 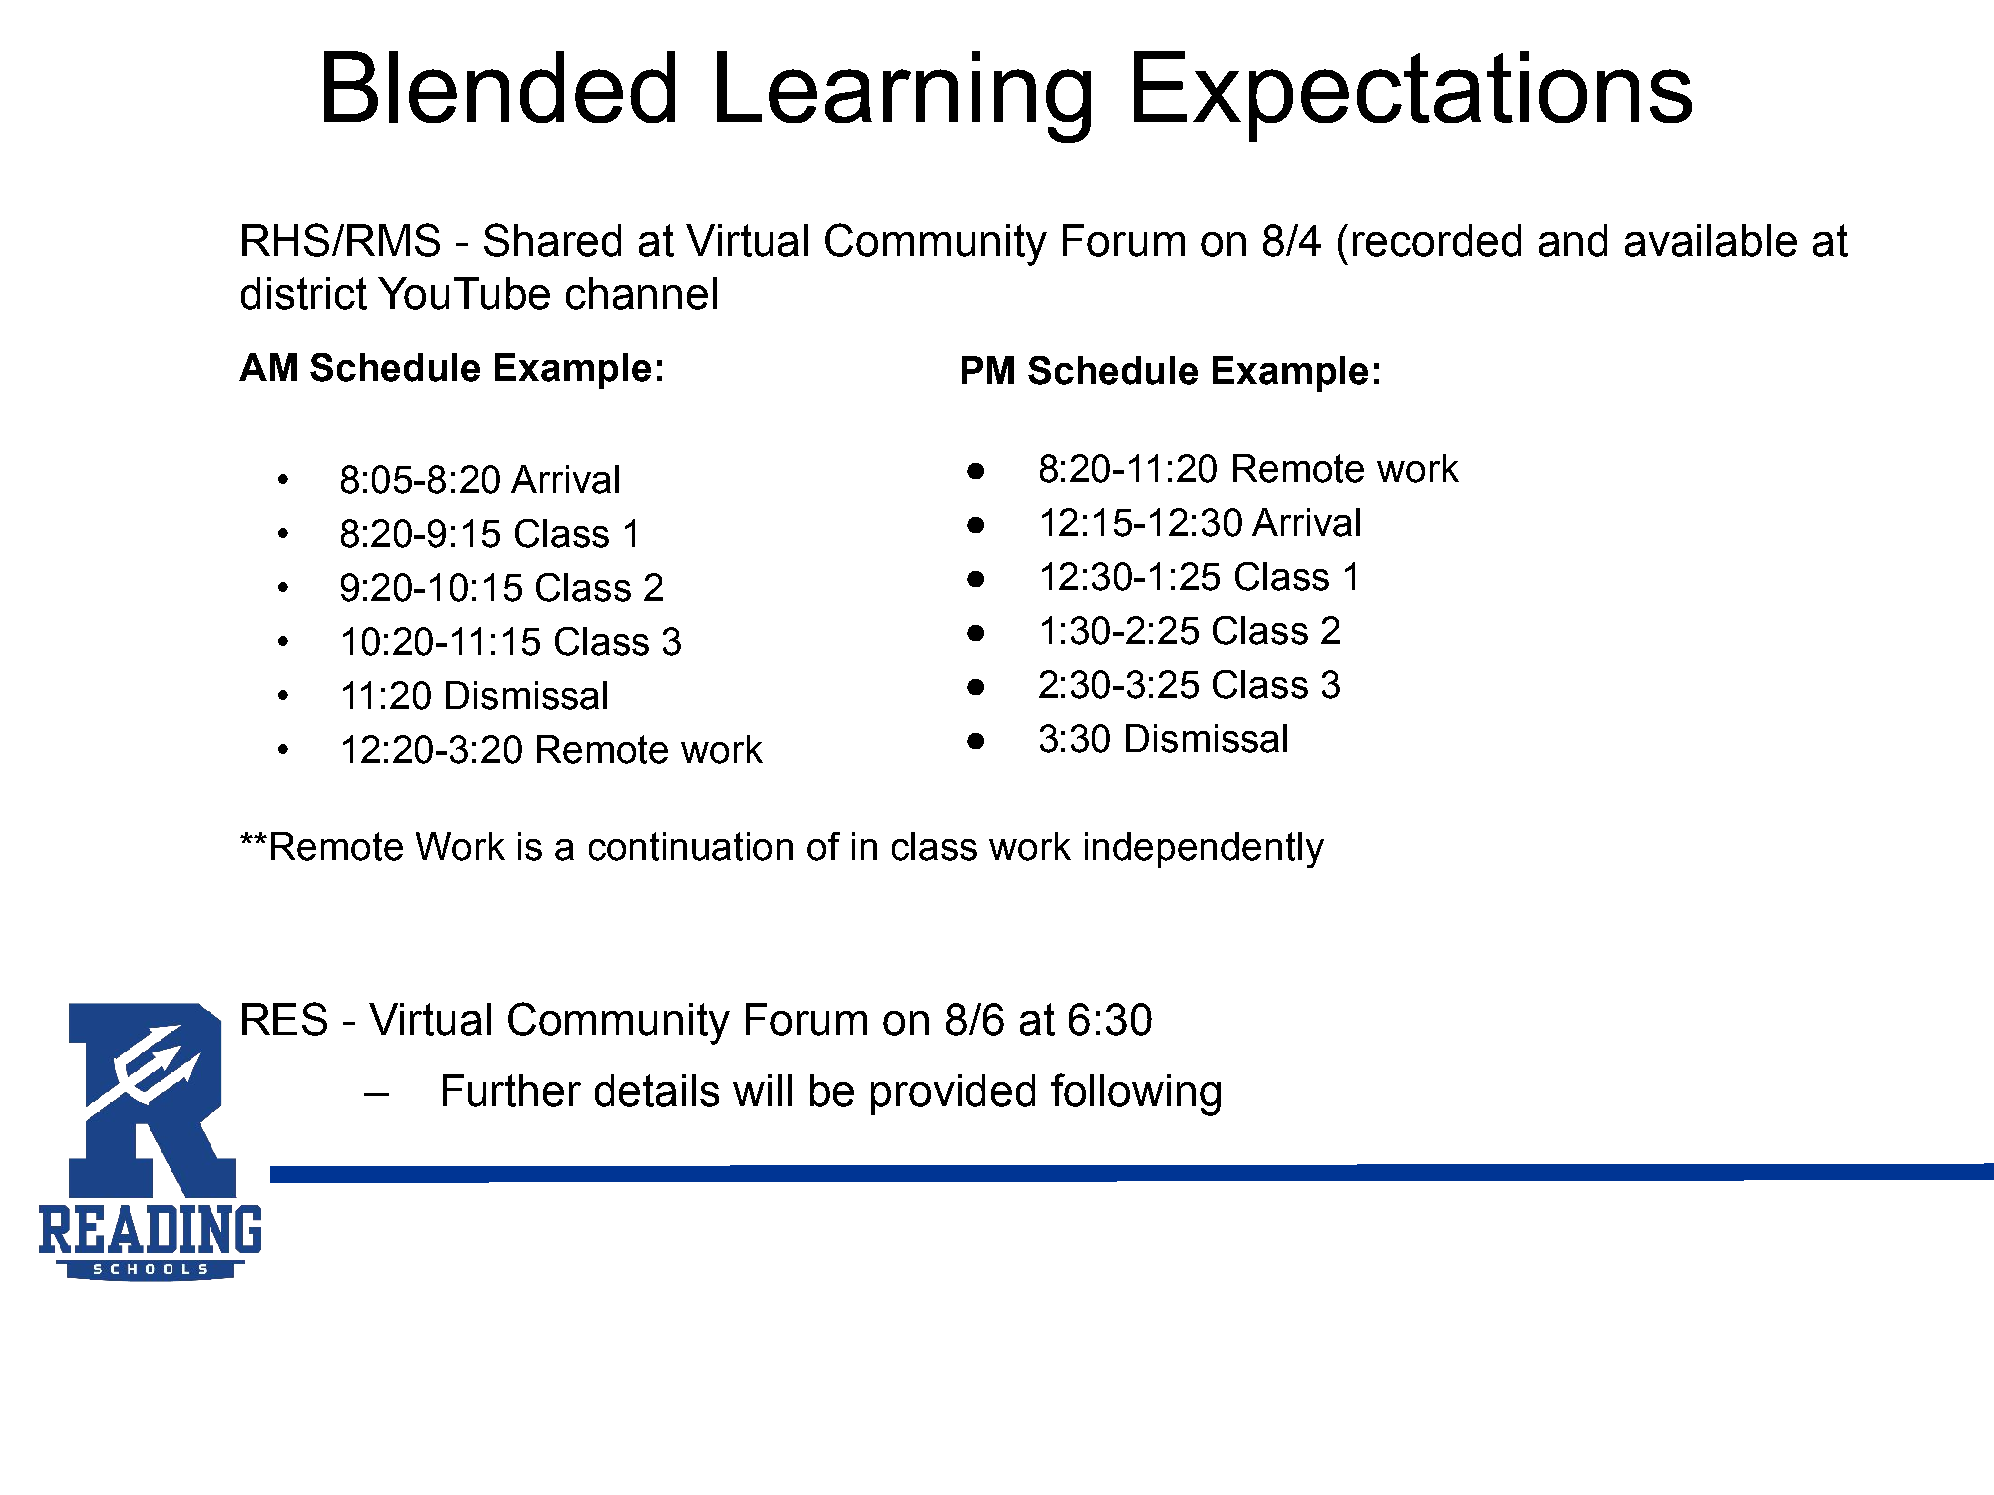 What do you see at coordinates (512, 1090) in the screenshot?
I see `Further` at bounding box center [512, 1090].
